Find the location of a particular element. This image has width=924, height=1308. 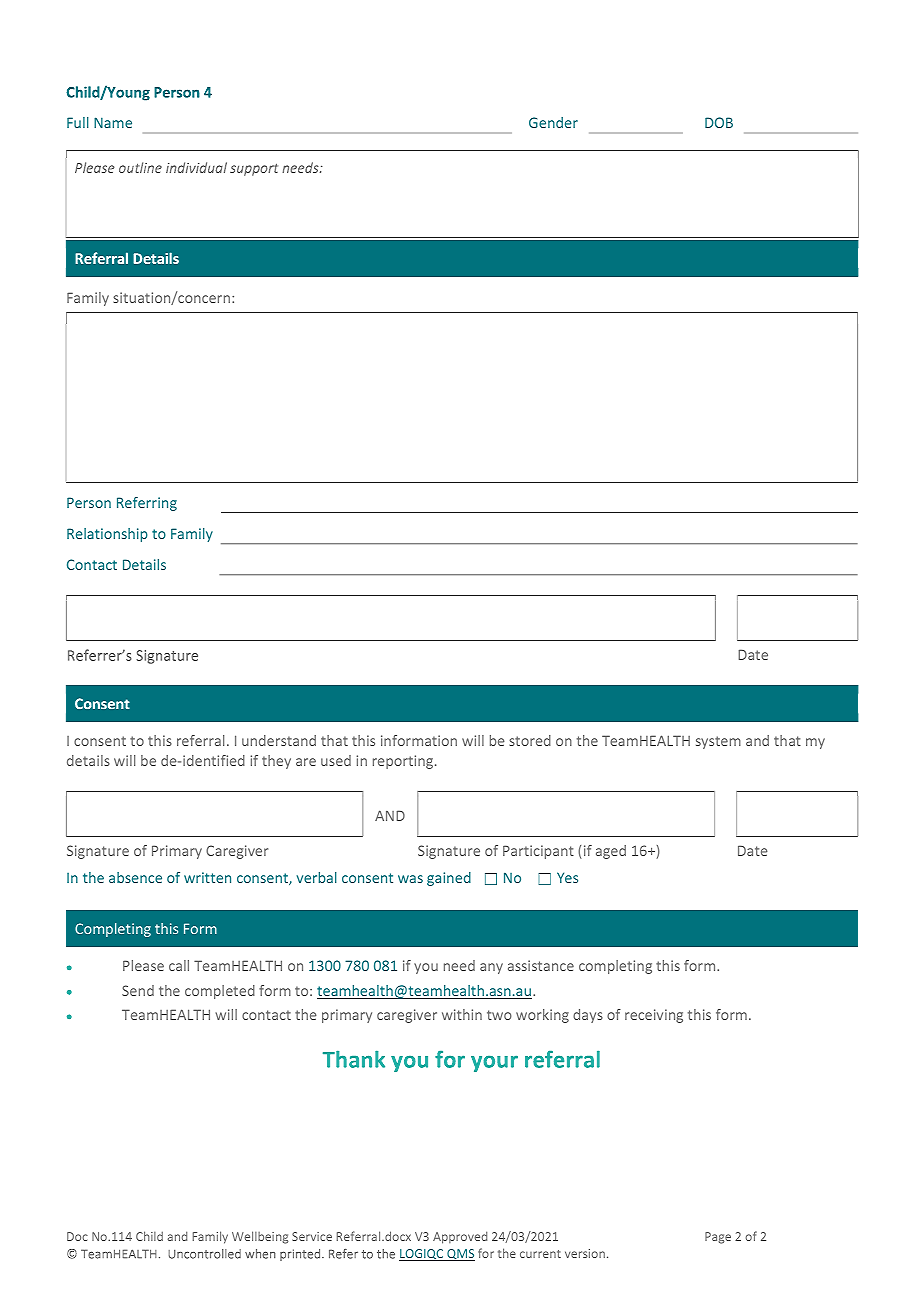

Gender is located at coordinates (553, 122).
